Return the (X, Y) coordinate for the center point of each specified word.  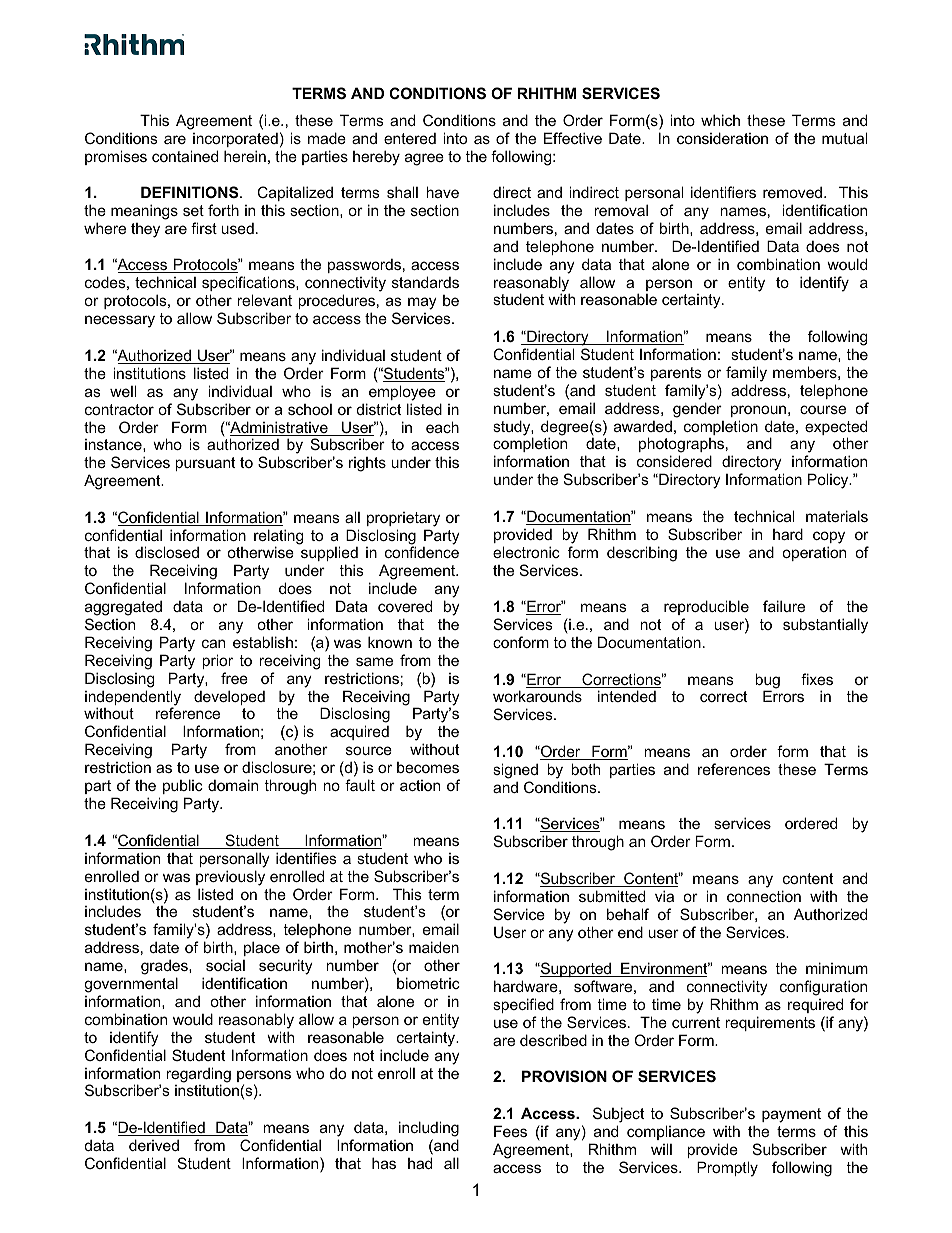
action (420, 785)
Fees (510, 1131)
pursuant (205, 464)
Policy (829, 481)
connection (764, 896)
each (442, 427)
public (183, 786)
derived (154, 1145)
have (442, 192)
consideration (722, 138)
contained (185, 156)
